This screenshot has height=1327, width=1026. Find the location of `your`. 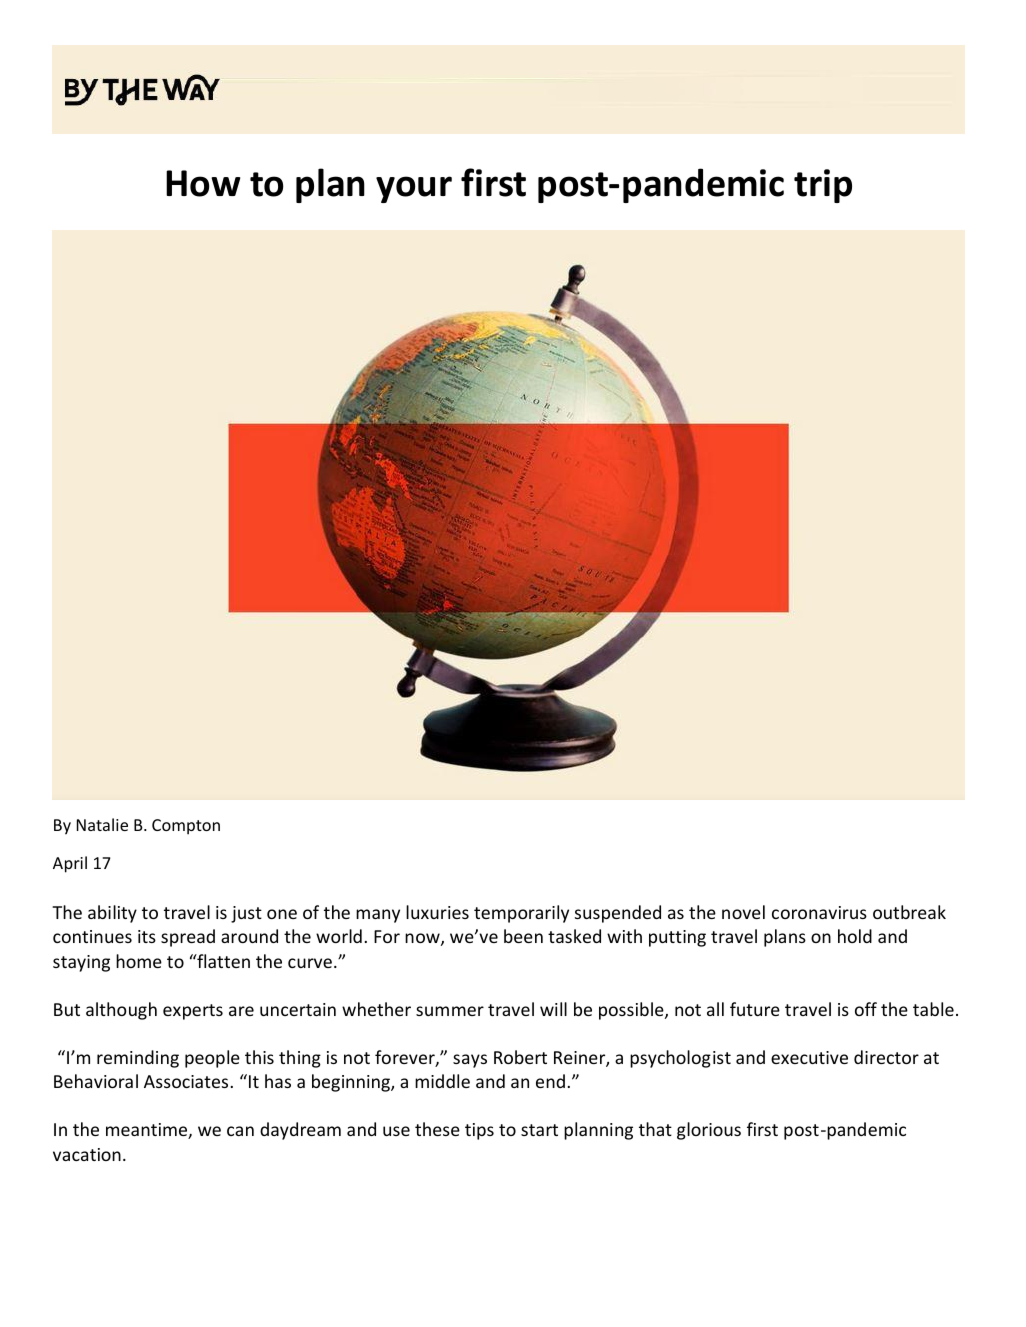

your is located at coordinates (414, 189).
